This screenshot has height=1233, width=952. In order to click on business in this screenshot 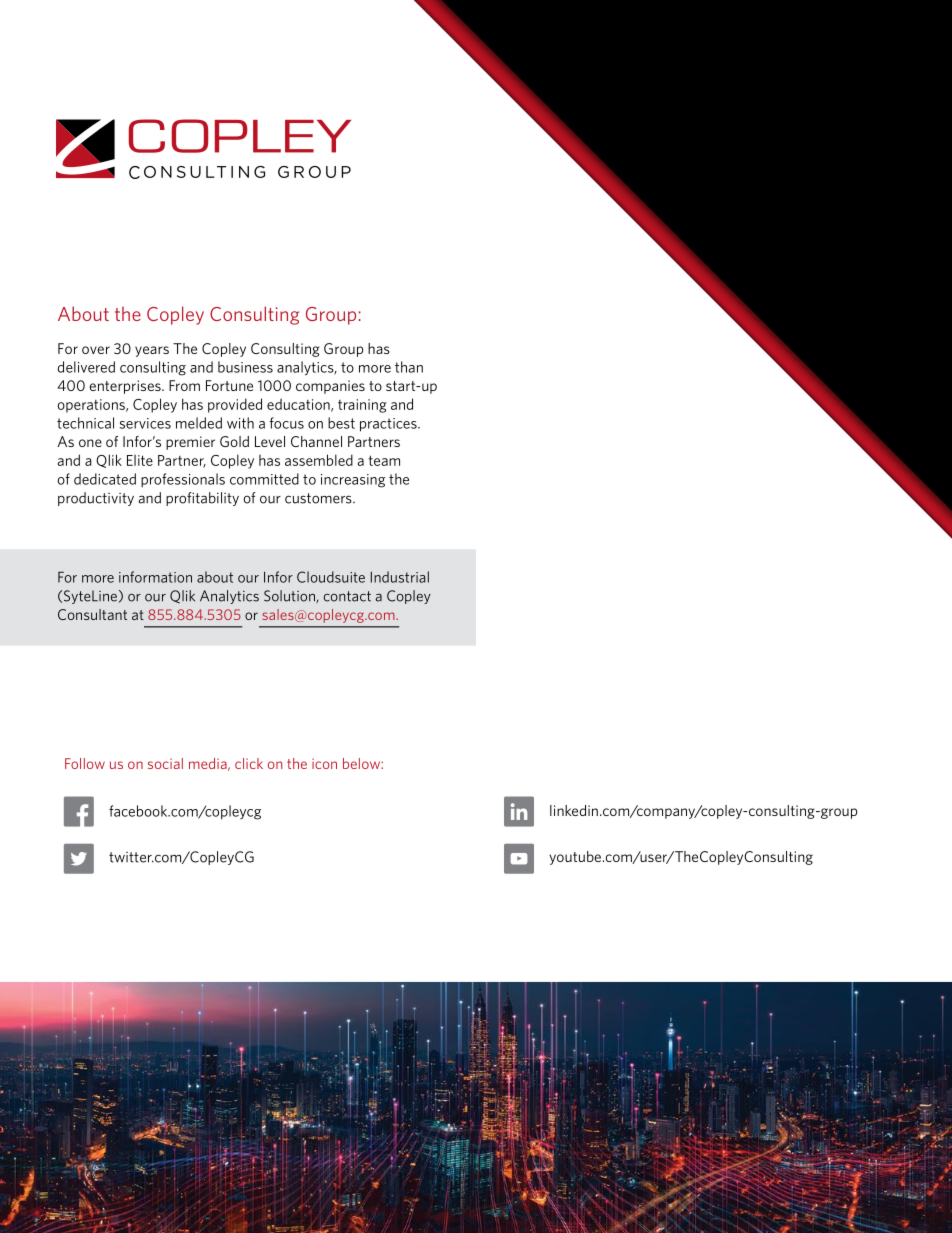, I will do `click(245, 367)`.
